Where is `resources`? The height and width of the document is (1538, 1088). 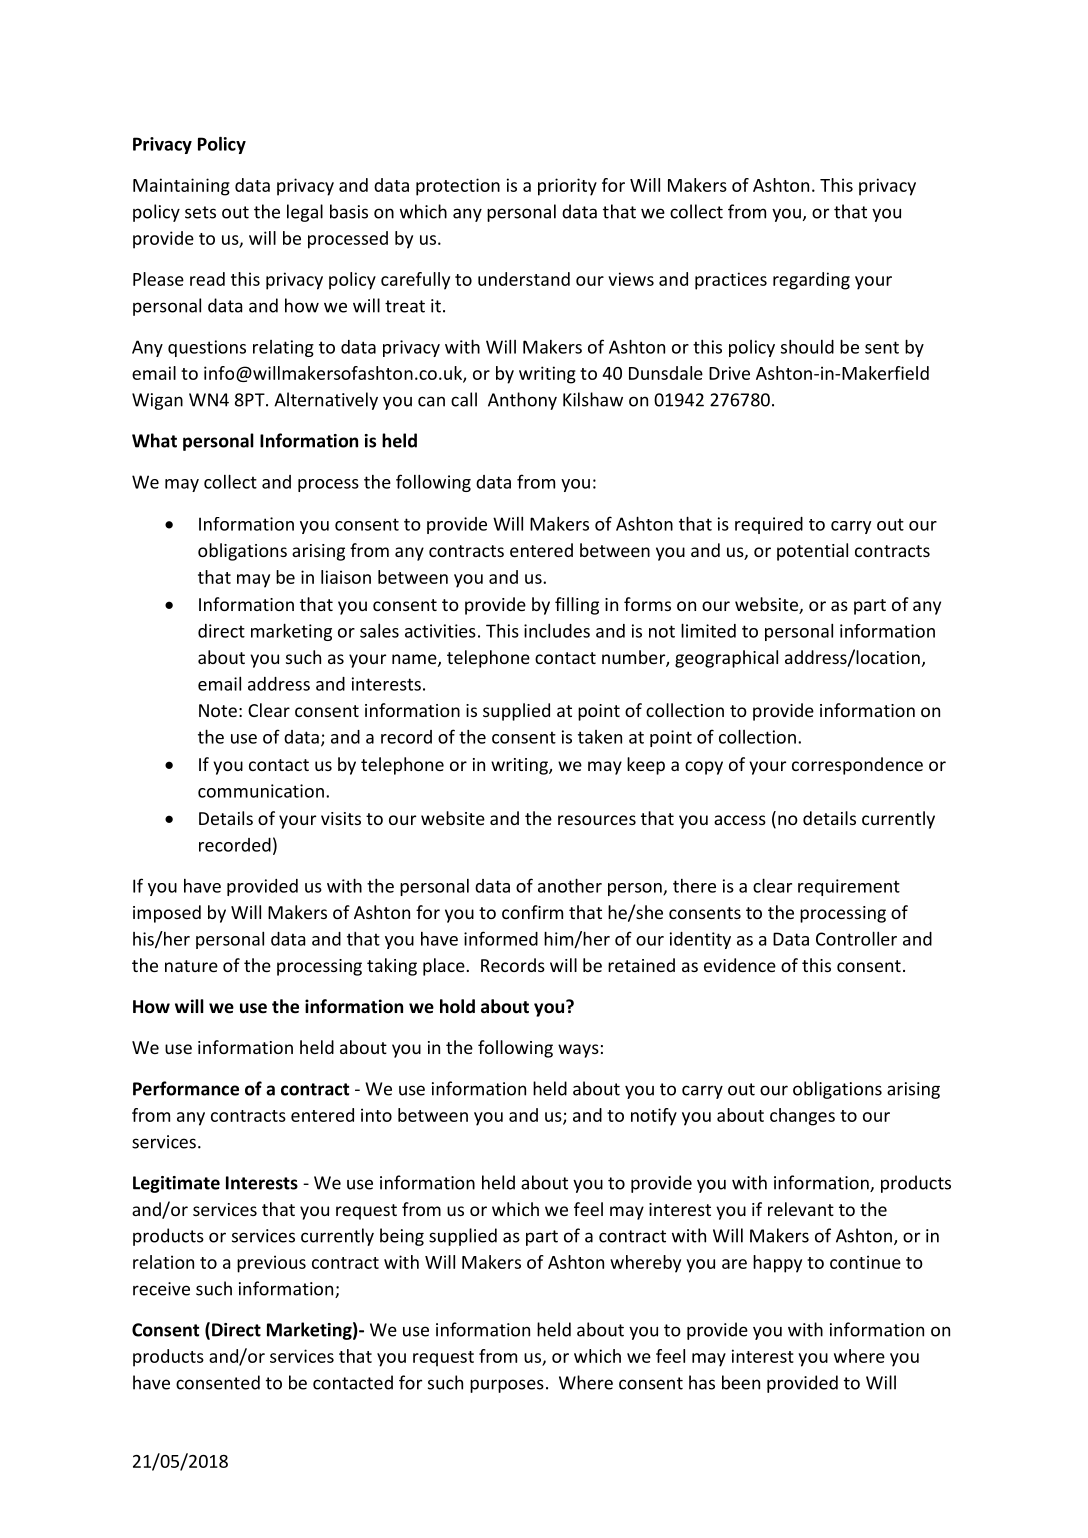 resources is located at coordinates (597, 820).
